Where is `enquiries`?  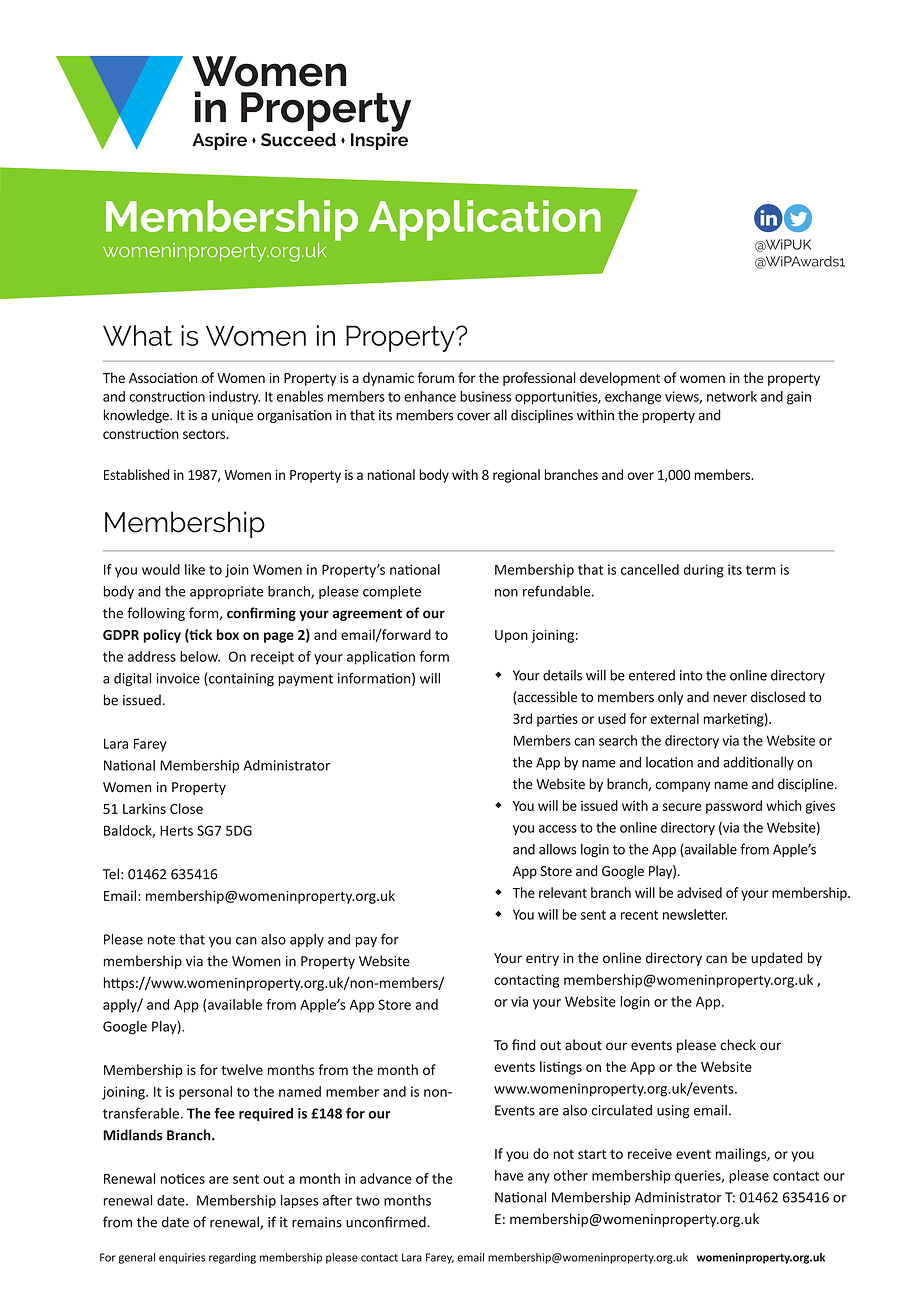 enquiries is located at coordinates (182, 1258).
